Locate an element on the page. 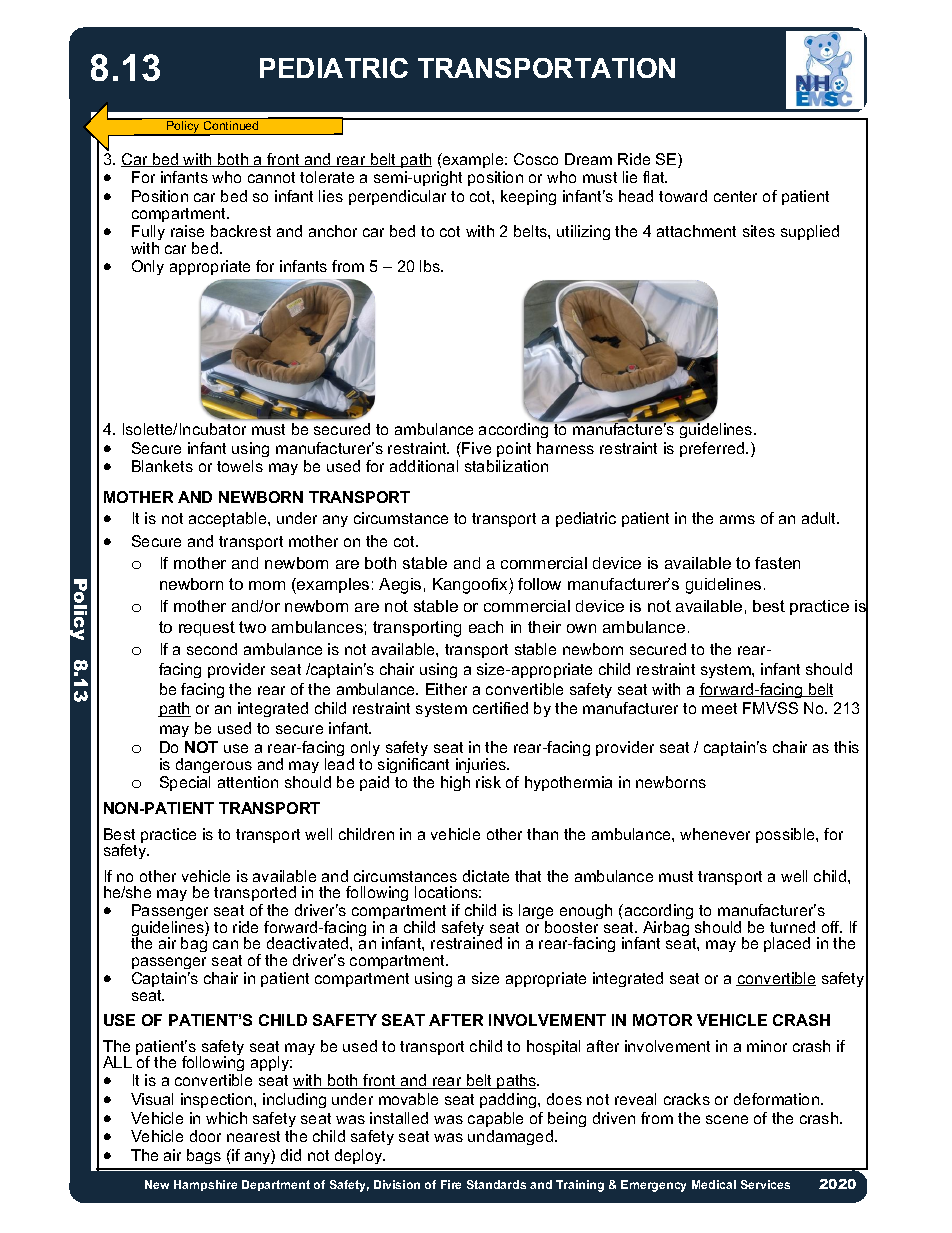 Image resolution: width=952 pixels, height=1233 pixels. nearest is located at coordinates (253, 1136).
